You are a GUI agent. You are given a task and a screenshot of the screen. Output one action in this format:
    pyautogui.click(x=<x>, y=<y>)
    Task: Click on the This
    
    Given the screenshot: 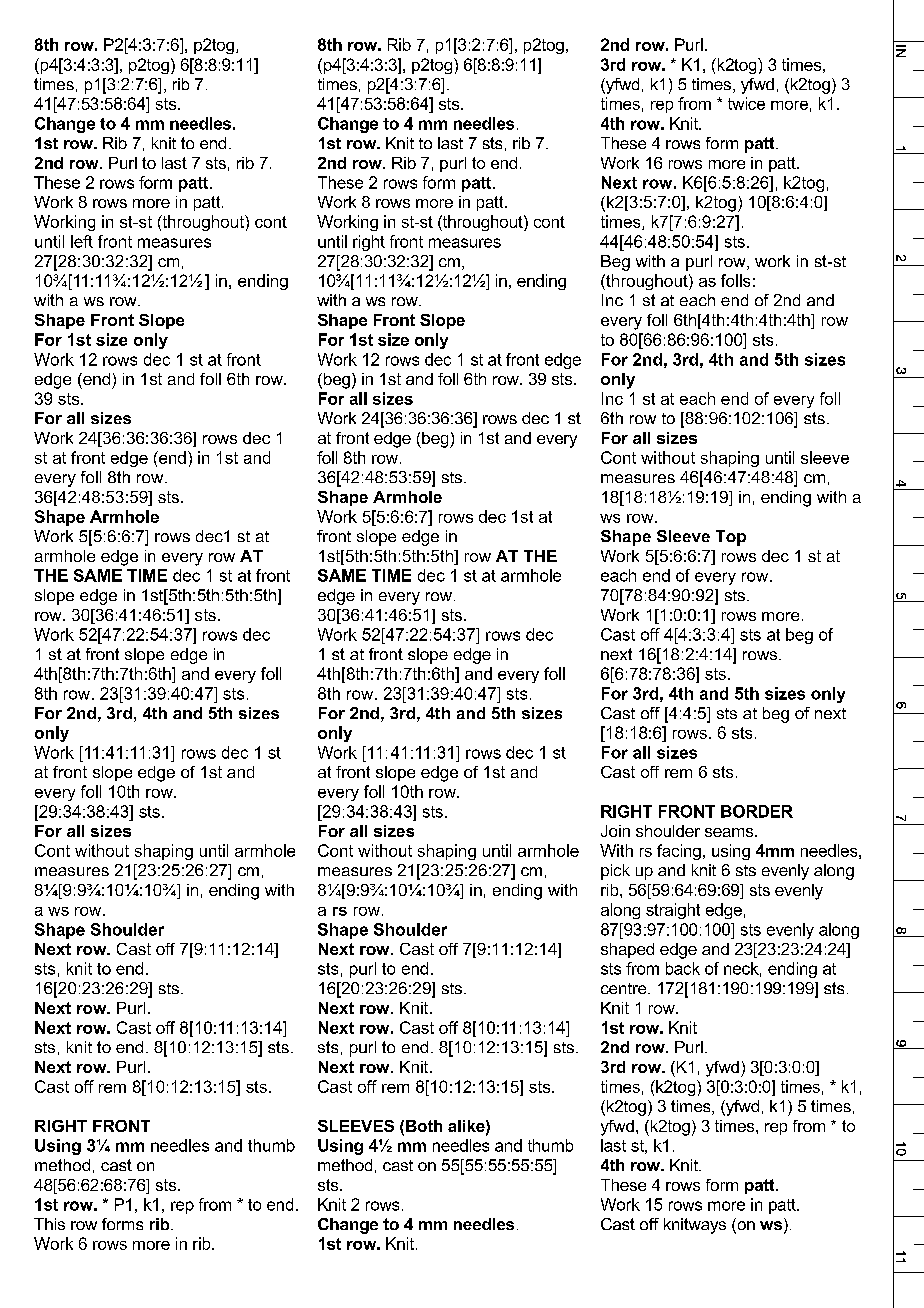 What is the action you would take?
    pyautogui.click(x=49, y=1224)
